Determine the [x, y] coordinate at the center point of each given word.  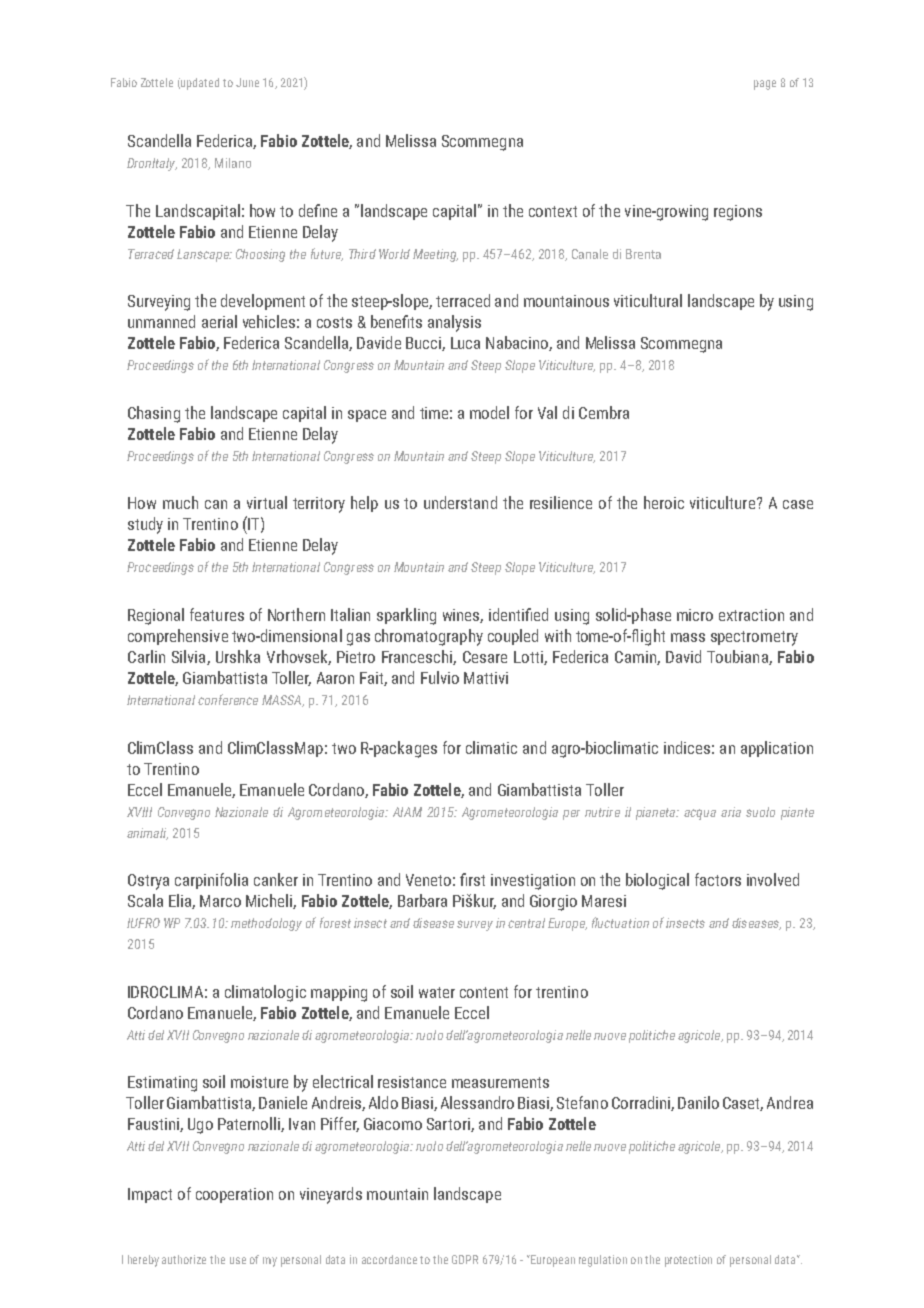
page [765, 85]
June [247, 82]
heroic [664, 502]
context [553, 211]
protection [688, 1261]
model [489, 412]
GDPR [465, 1259]
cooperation [234, 1195]
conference [228, 699]
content [484, 992]
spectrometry [754, 638]
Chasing [154, 414]
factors [718, 879]
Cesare [485, 657]
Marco [220, 901]
